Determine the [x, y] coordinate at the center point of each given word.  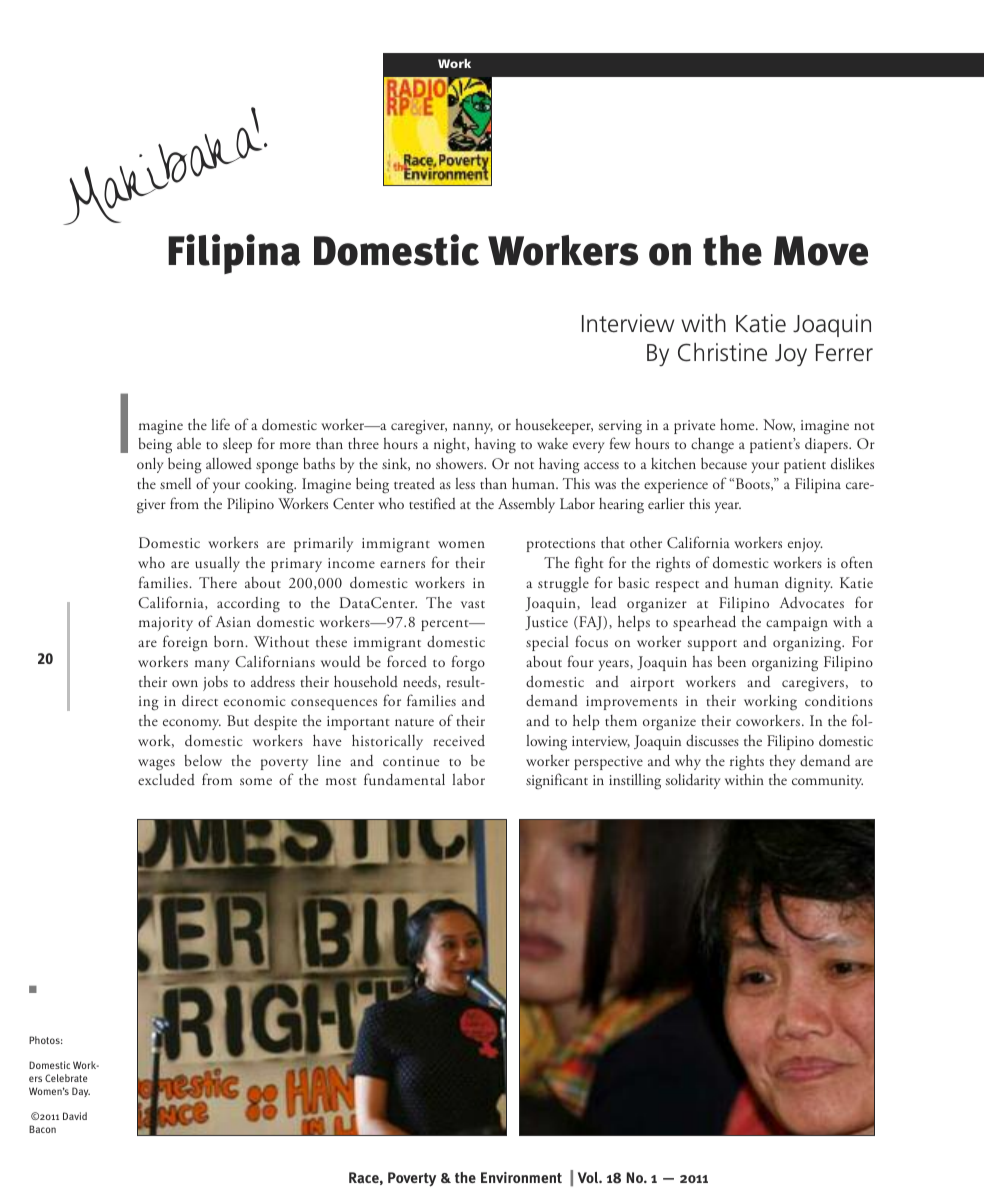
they [782, 762]
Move [821, 251]
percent [446, 625]
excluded [166, 780]
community [827, 782]
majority [166, 624]
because [724, 463]
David [75, 1116]
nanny [473, 428]
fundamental [404, 779]
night [451, 446]
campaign [797, 624]
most [341, 781]
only [150, 465]
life [220, 424]
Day [81, 1092]
